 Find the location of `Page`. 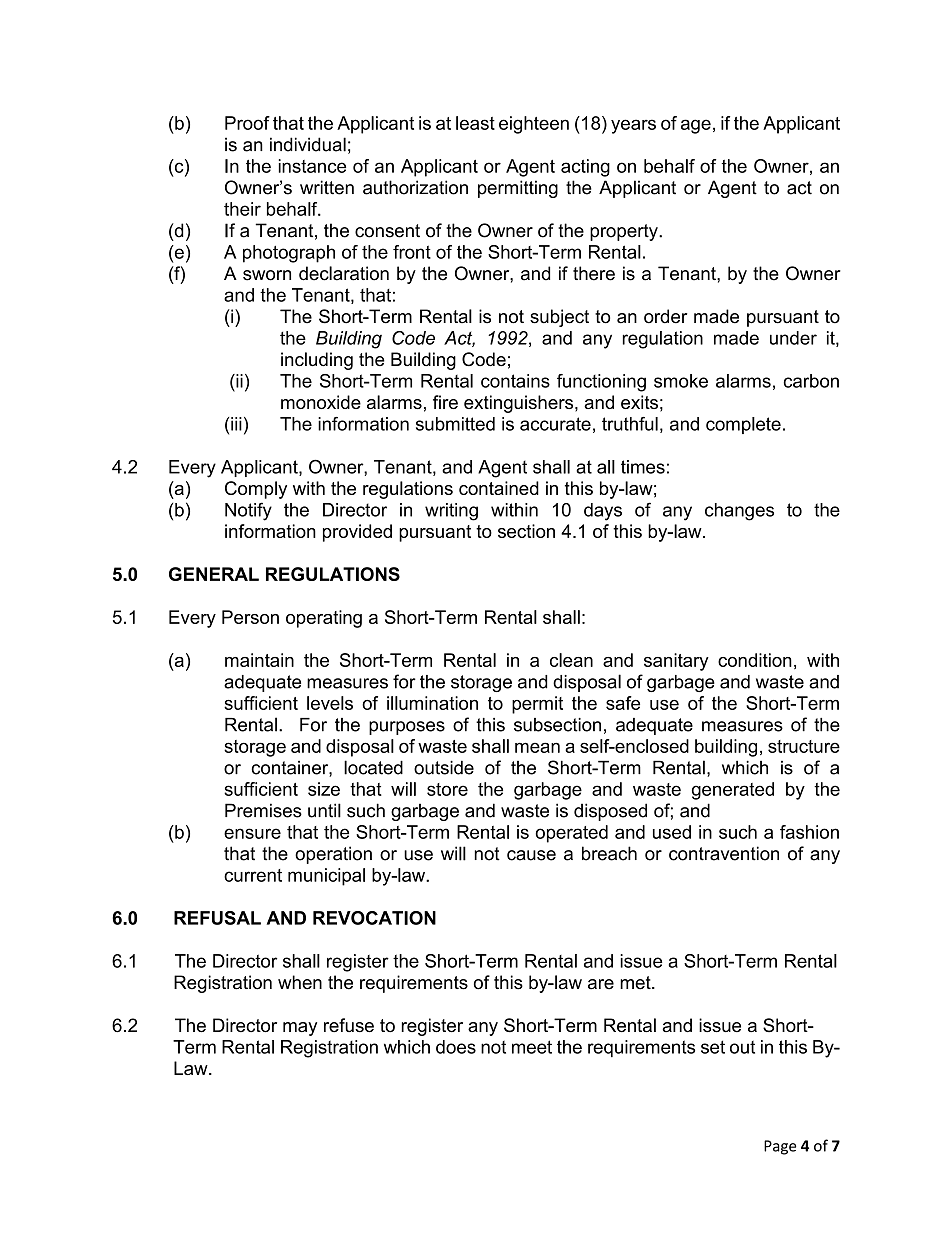

Page is located at coordinates (780, 1147).
